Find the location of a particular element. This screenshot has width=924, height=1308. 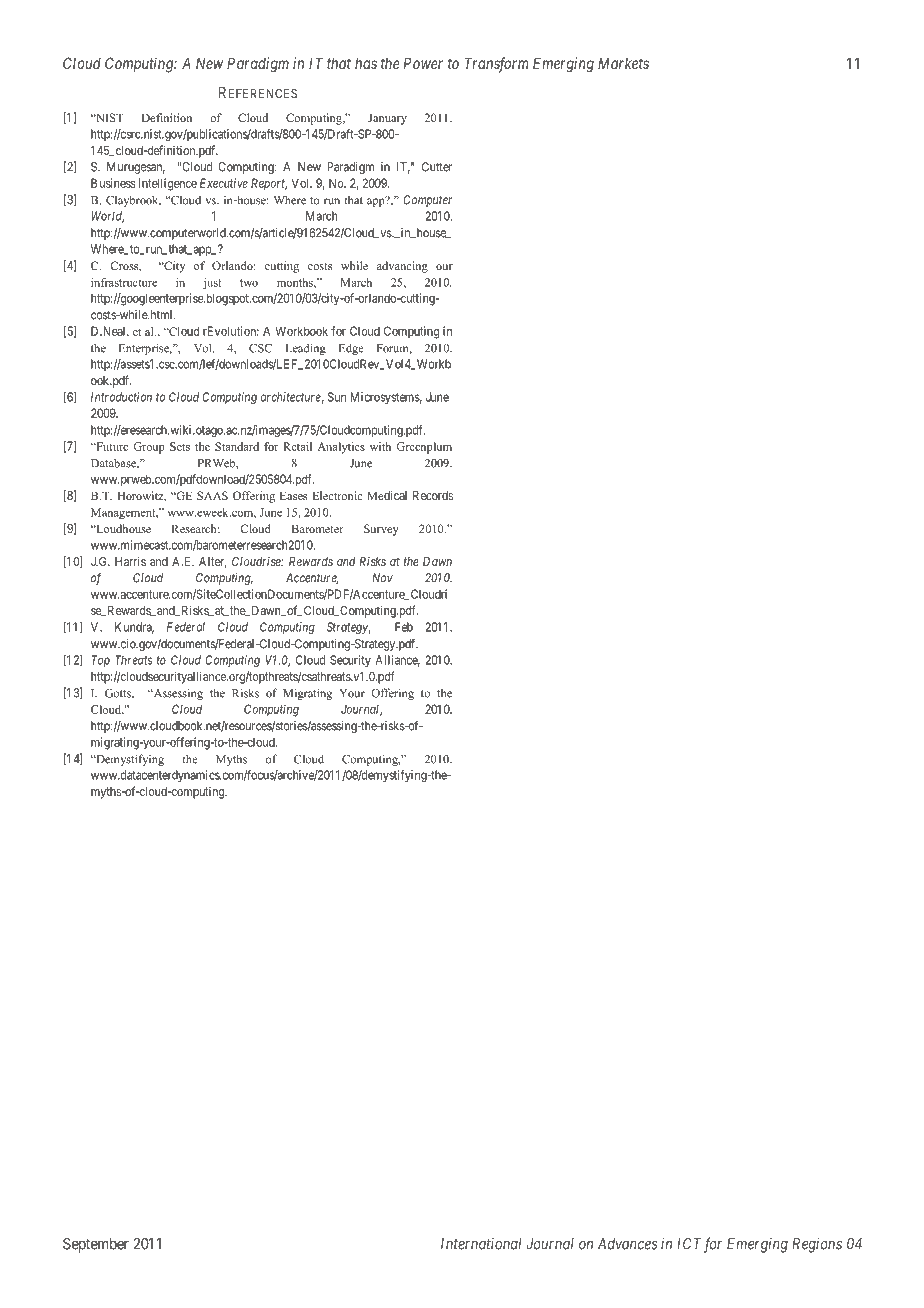

September is located at coordinates (96, 1245).
